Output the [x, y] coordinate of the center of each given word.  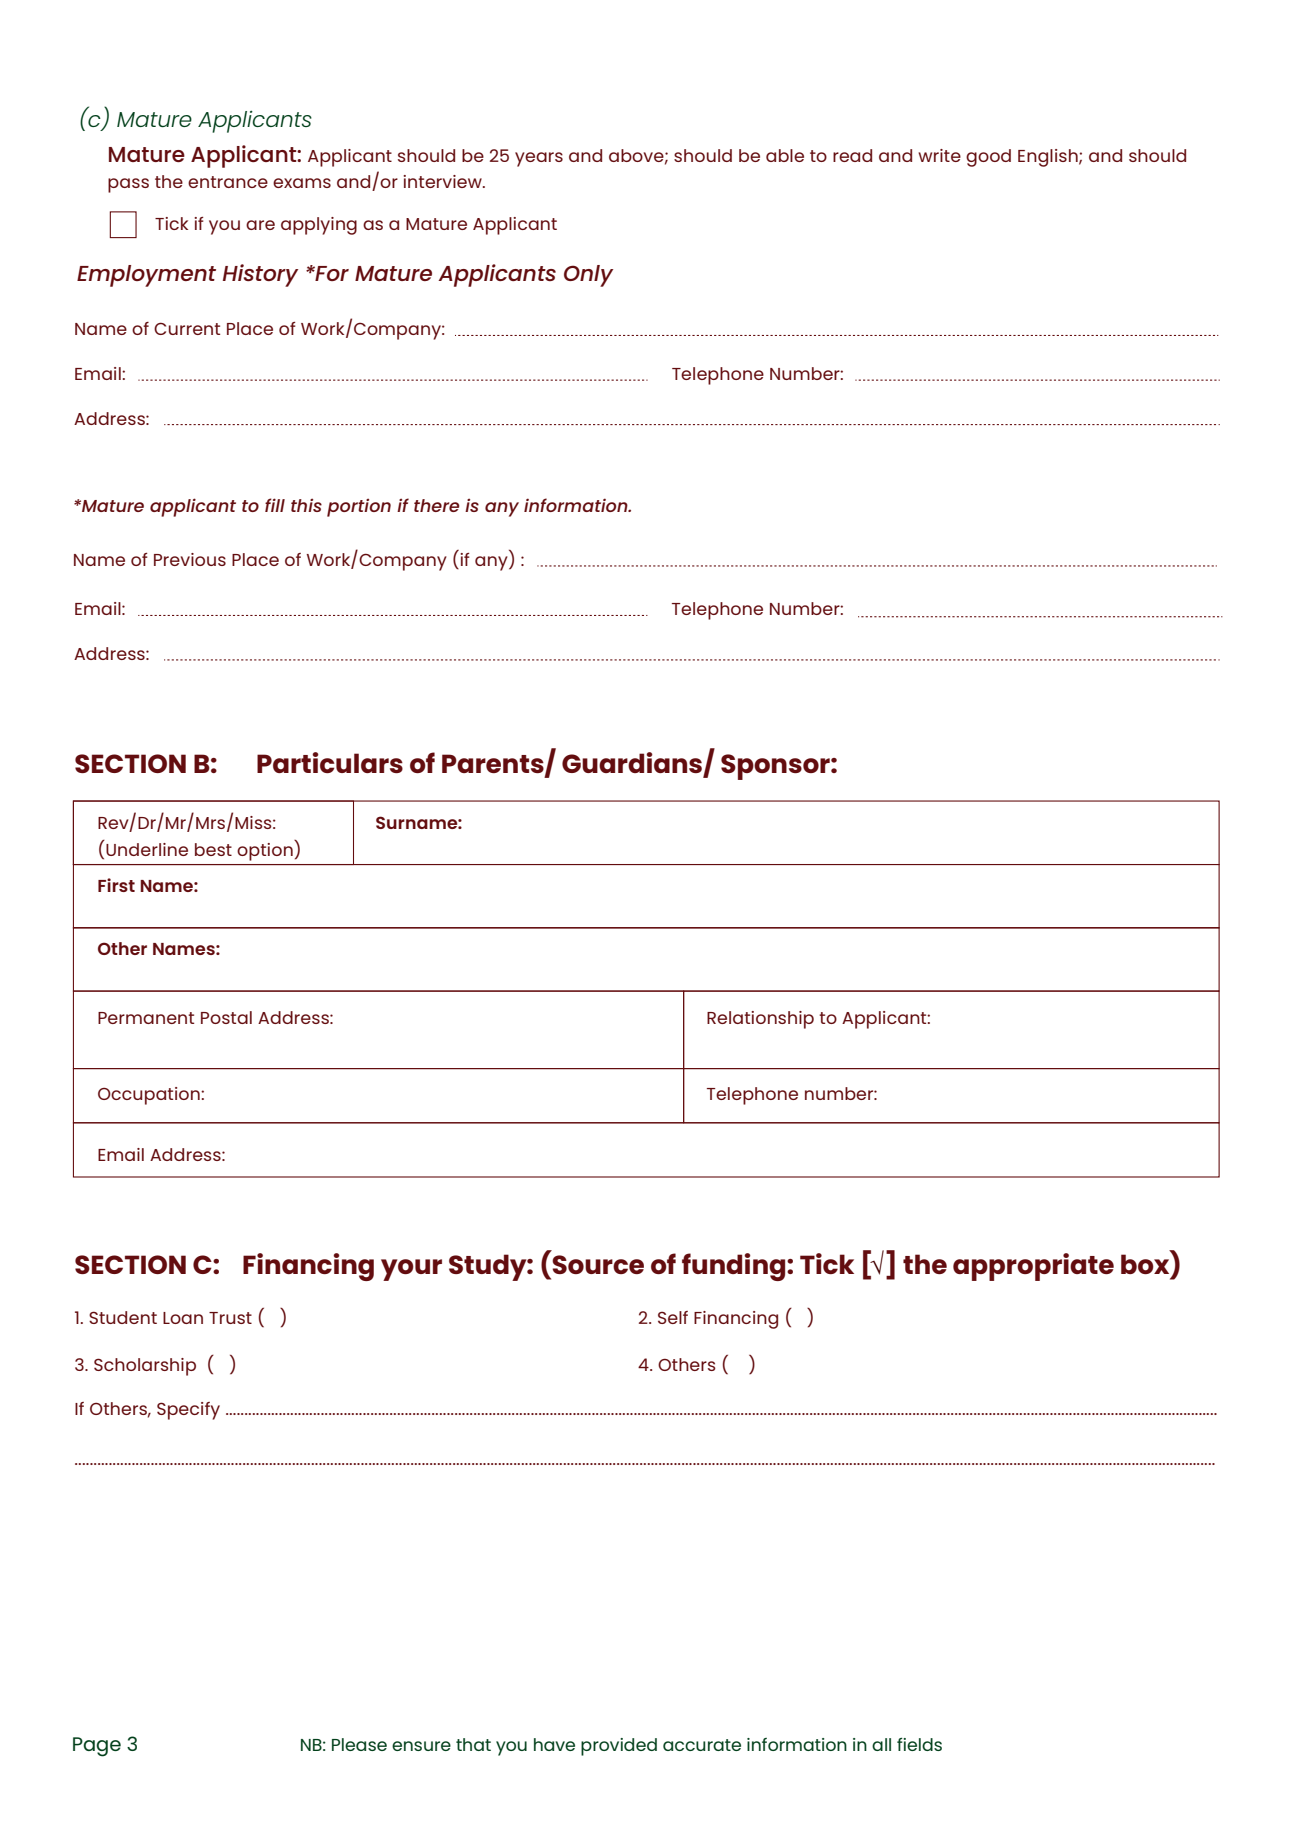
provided [619, 1747]
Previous [190, 559]
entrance [228, 182]
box [1146, 1263]
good [988, 158]
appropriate [1033, 1267]
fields [919, 1744]
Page [97, 1747]
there [436, 505]
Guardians [633, 764]
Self [673, 1317]
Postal [226, 1017]
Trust [230, 1318]
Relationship [760, 1020]
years [539, 159]
